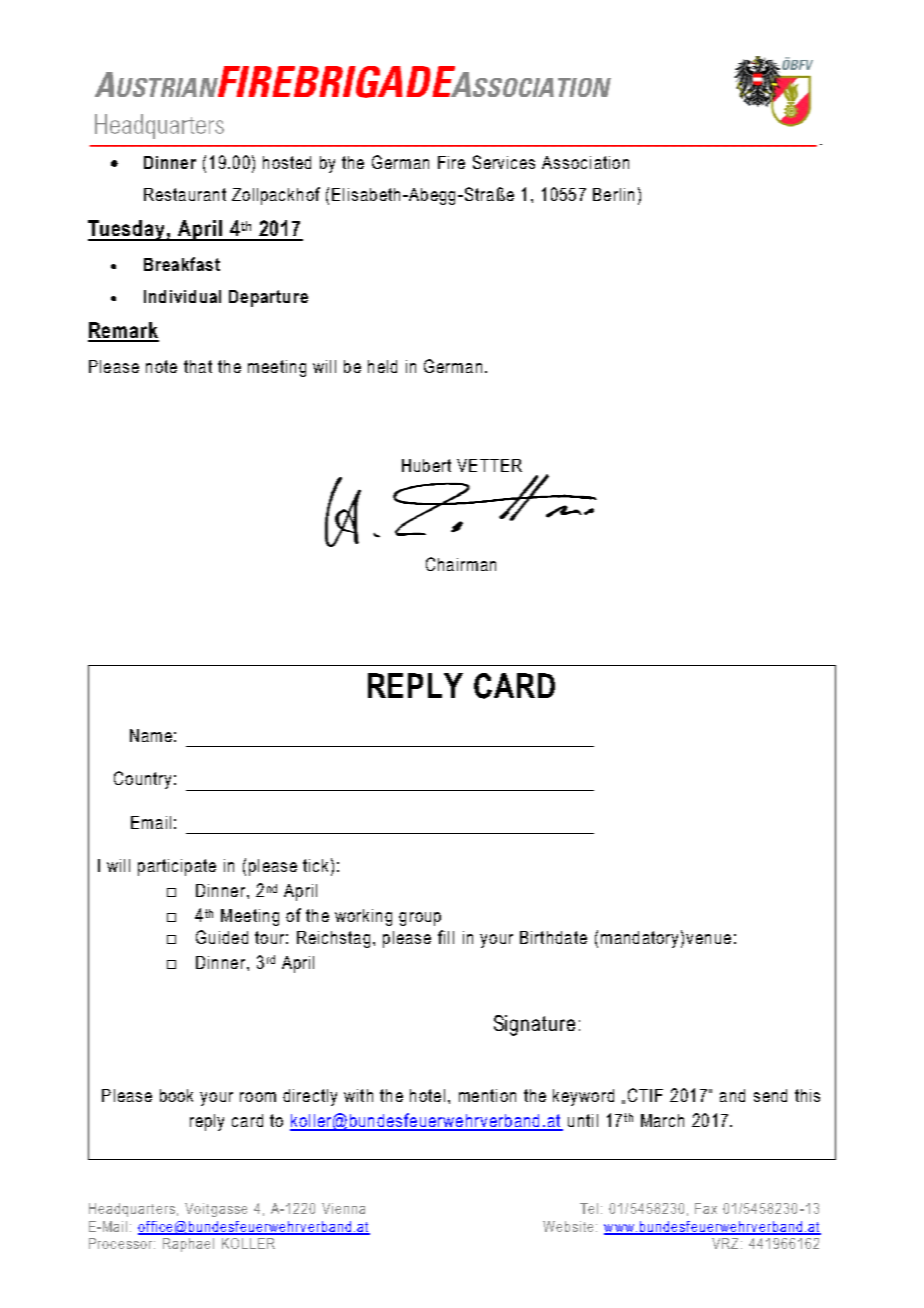 Image resolution: width=924 pixels, height=1308 pixels. Describe the element at coordinates (613, 194) in the screenshot. I see `Berlin` at that location.
